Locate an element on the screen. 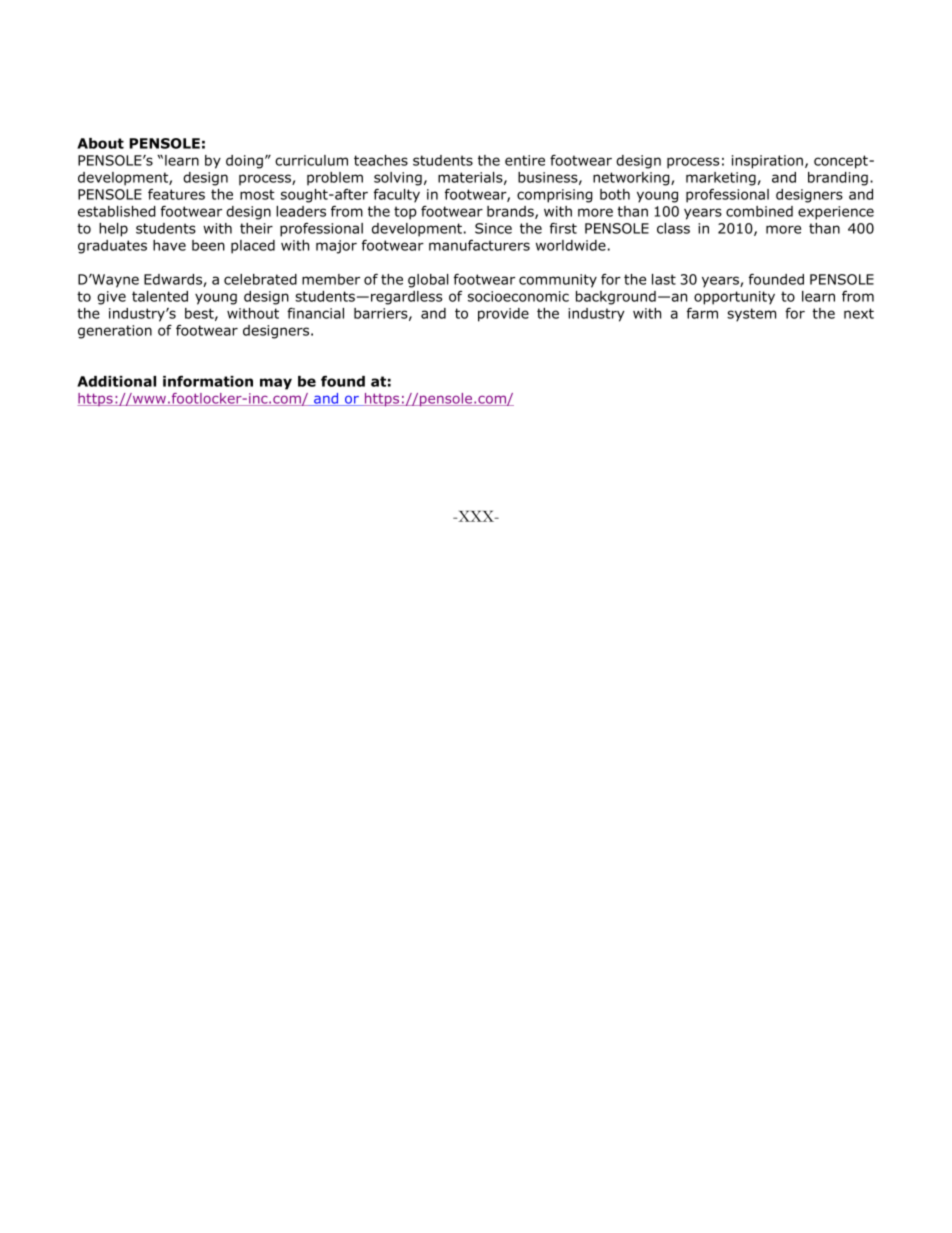 The image size is (952, 1233). entire is located at coordinates (525, 160).
